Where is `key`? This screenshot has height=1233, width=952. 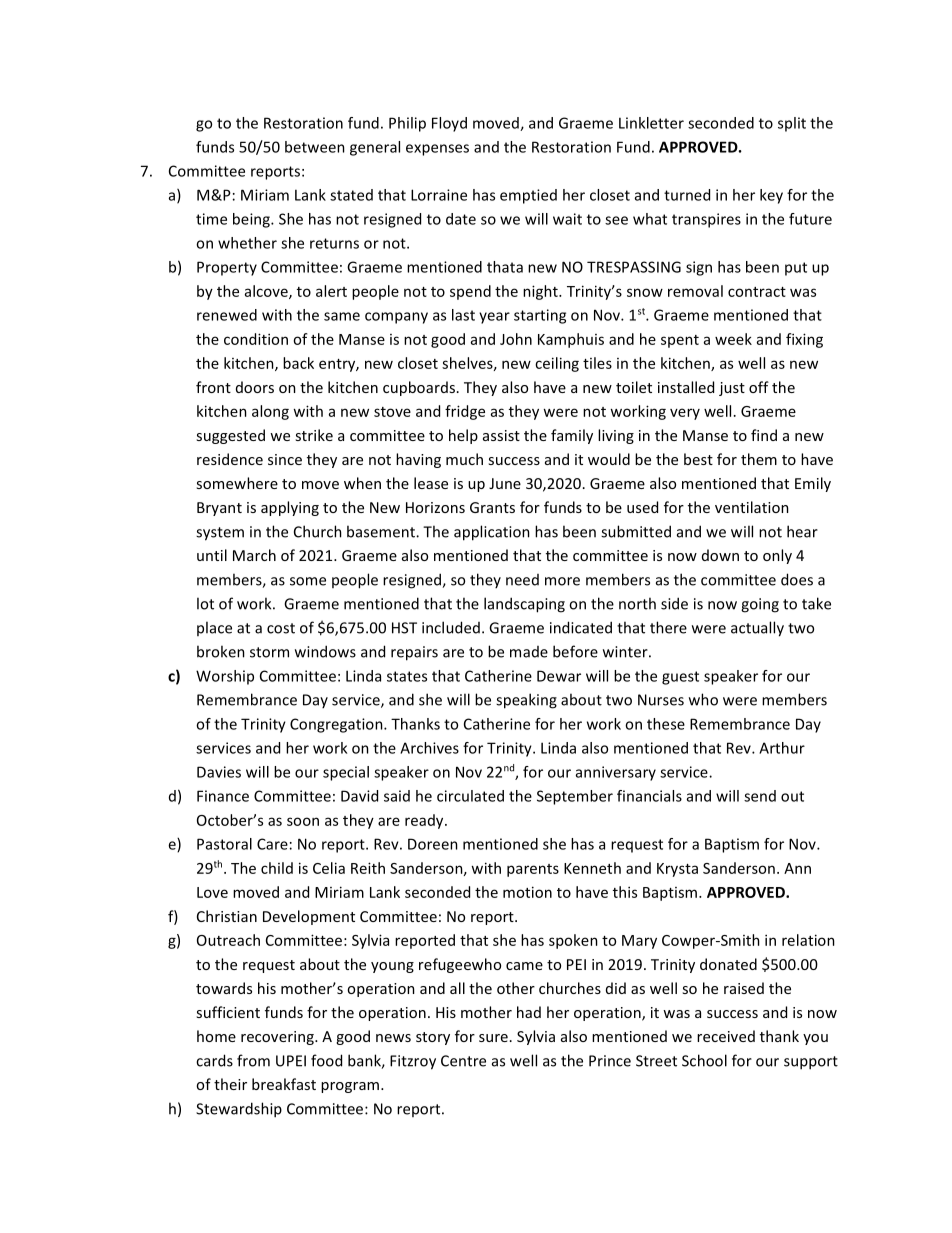
key is located at coordinates (771, 196).
